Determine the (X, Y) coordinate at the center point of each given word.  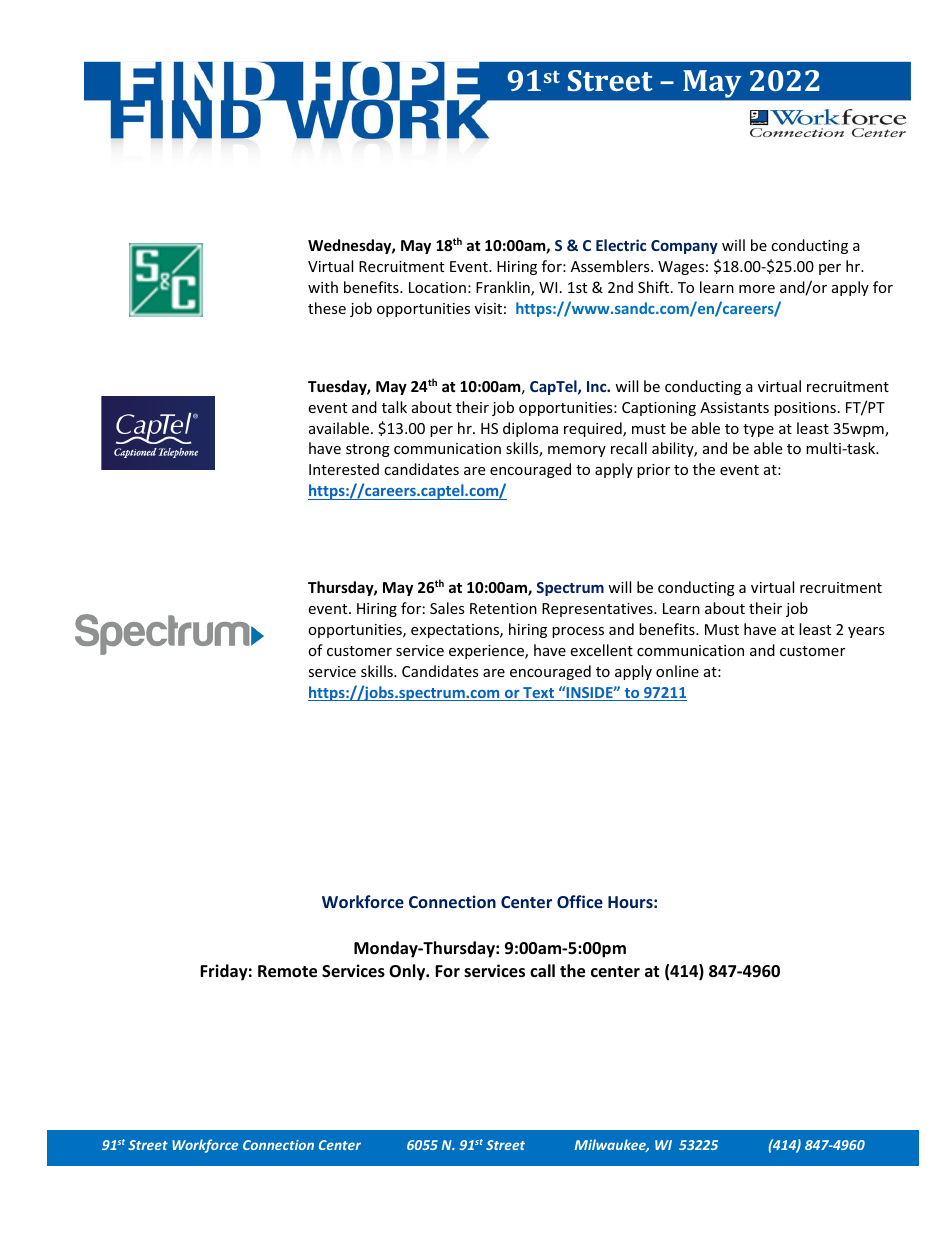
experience (487, 652)
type (758, 430)
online (677, 671)
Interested (344, 469)
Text (538, 694)
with (323, 287)
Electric (621, 245)
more (757, 289)
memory (577, 451)
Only (408, 972)
